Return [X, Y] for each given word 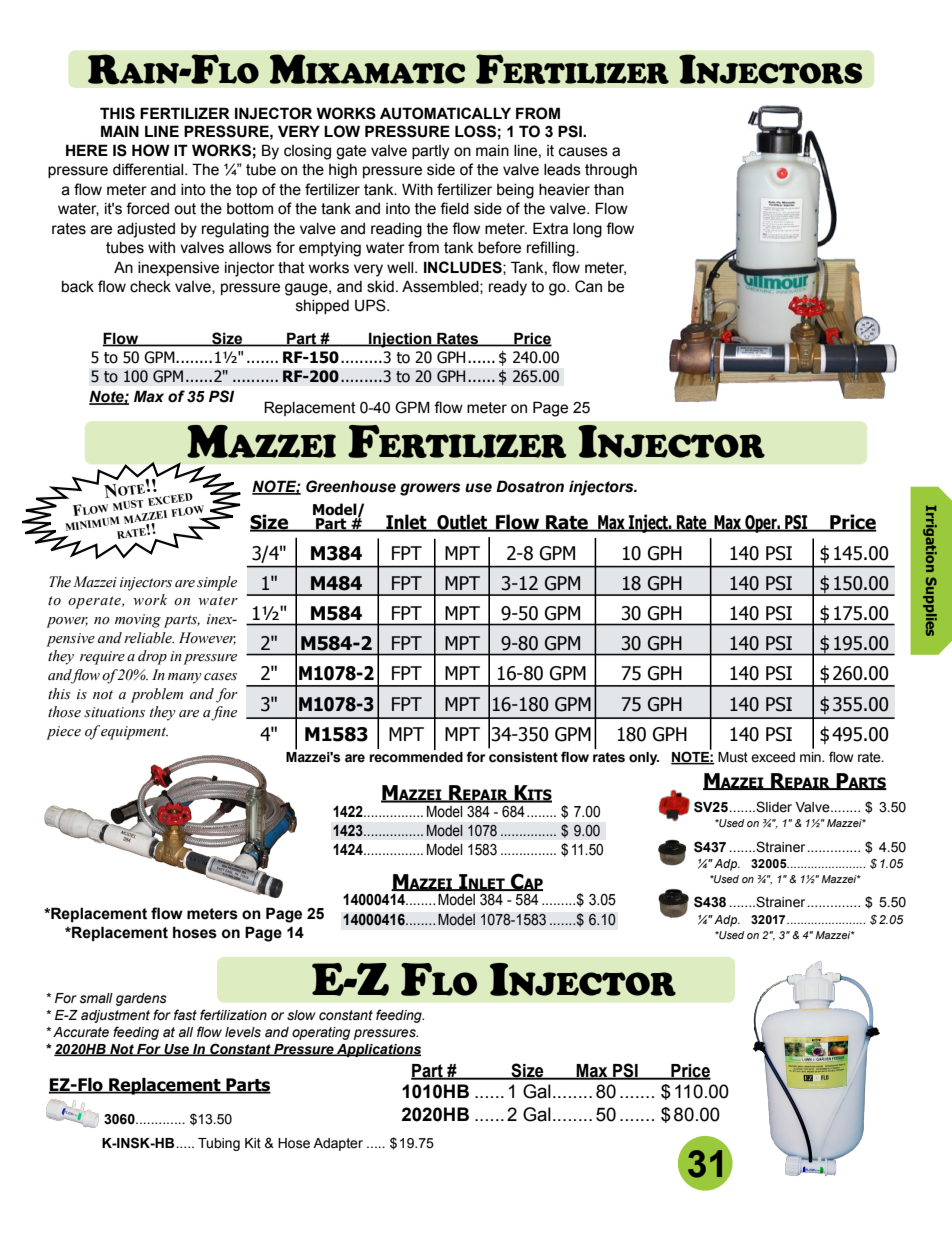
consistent [523, 757]
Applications [378, 1050]
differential [149, 169]
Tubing [219, 1144]
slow [301, 1015]
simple [217, 583]
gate [351, 152]
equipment [134, 733]
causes [583, 152]
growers [430, 489]
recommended [416, 756]
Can [588, 286]
